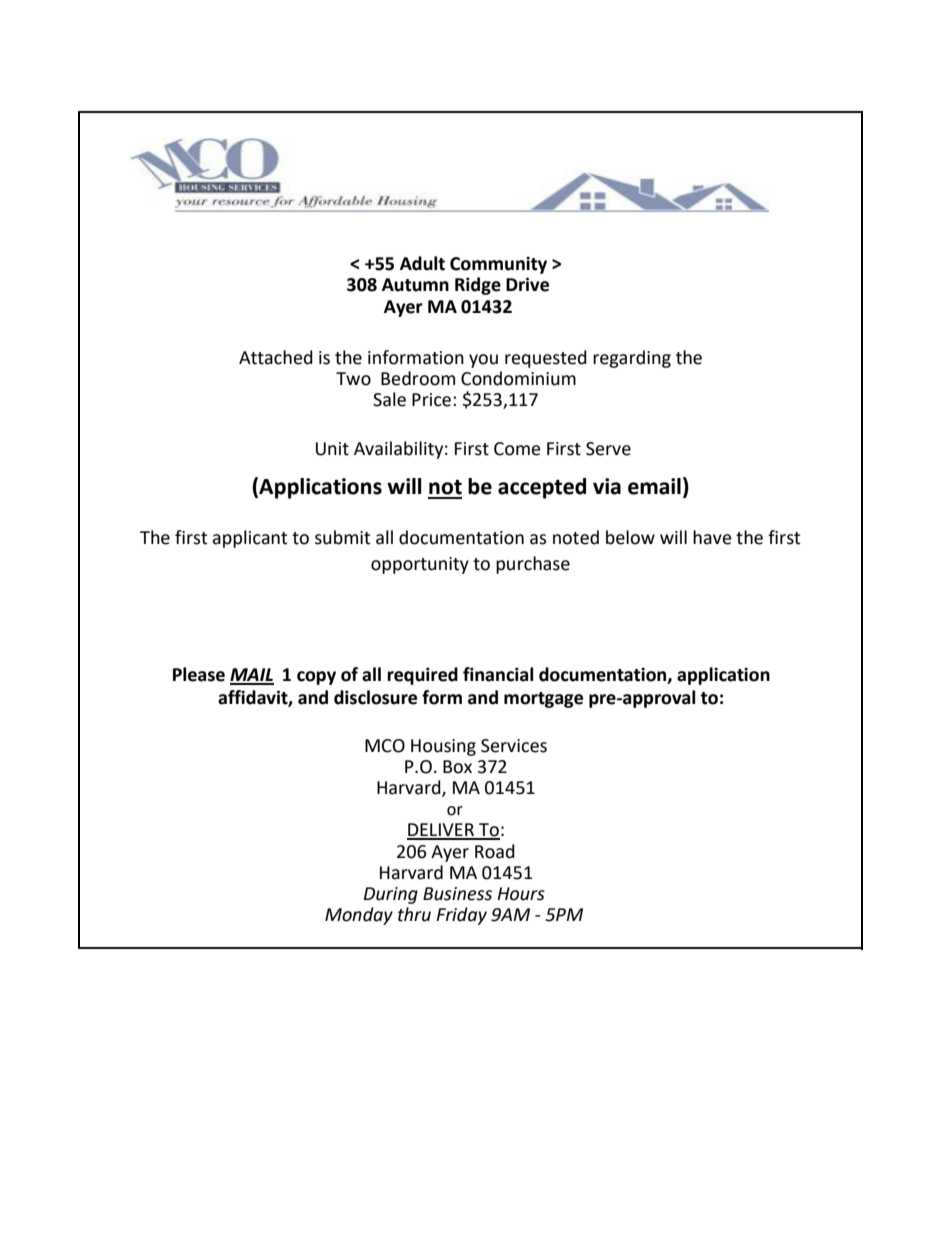  Describe the element at coordinates (359, 916) in the page. I see `Monday` at that location.
